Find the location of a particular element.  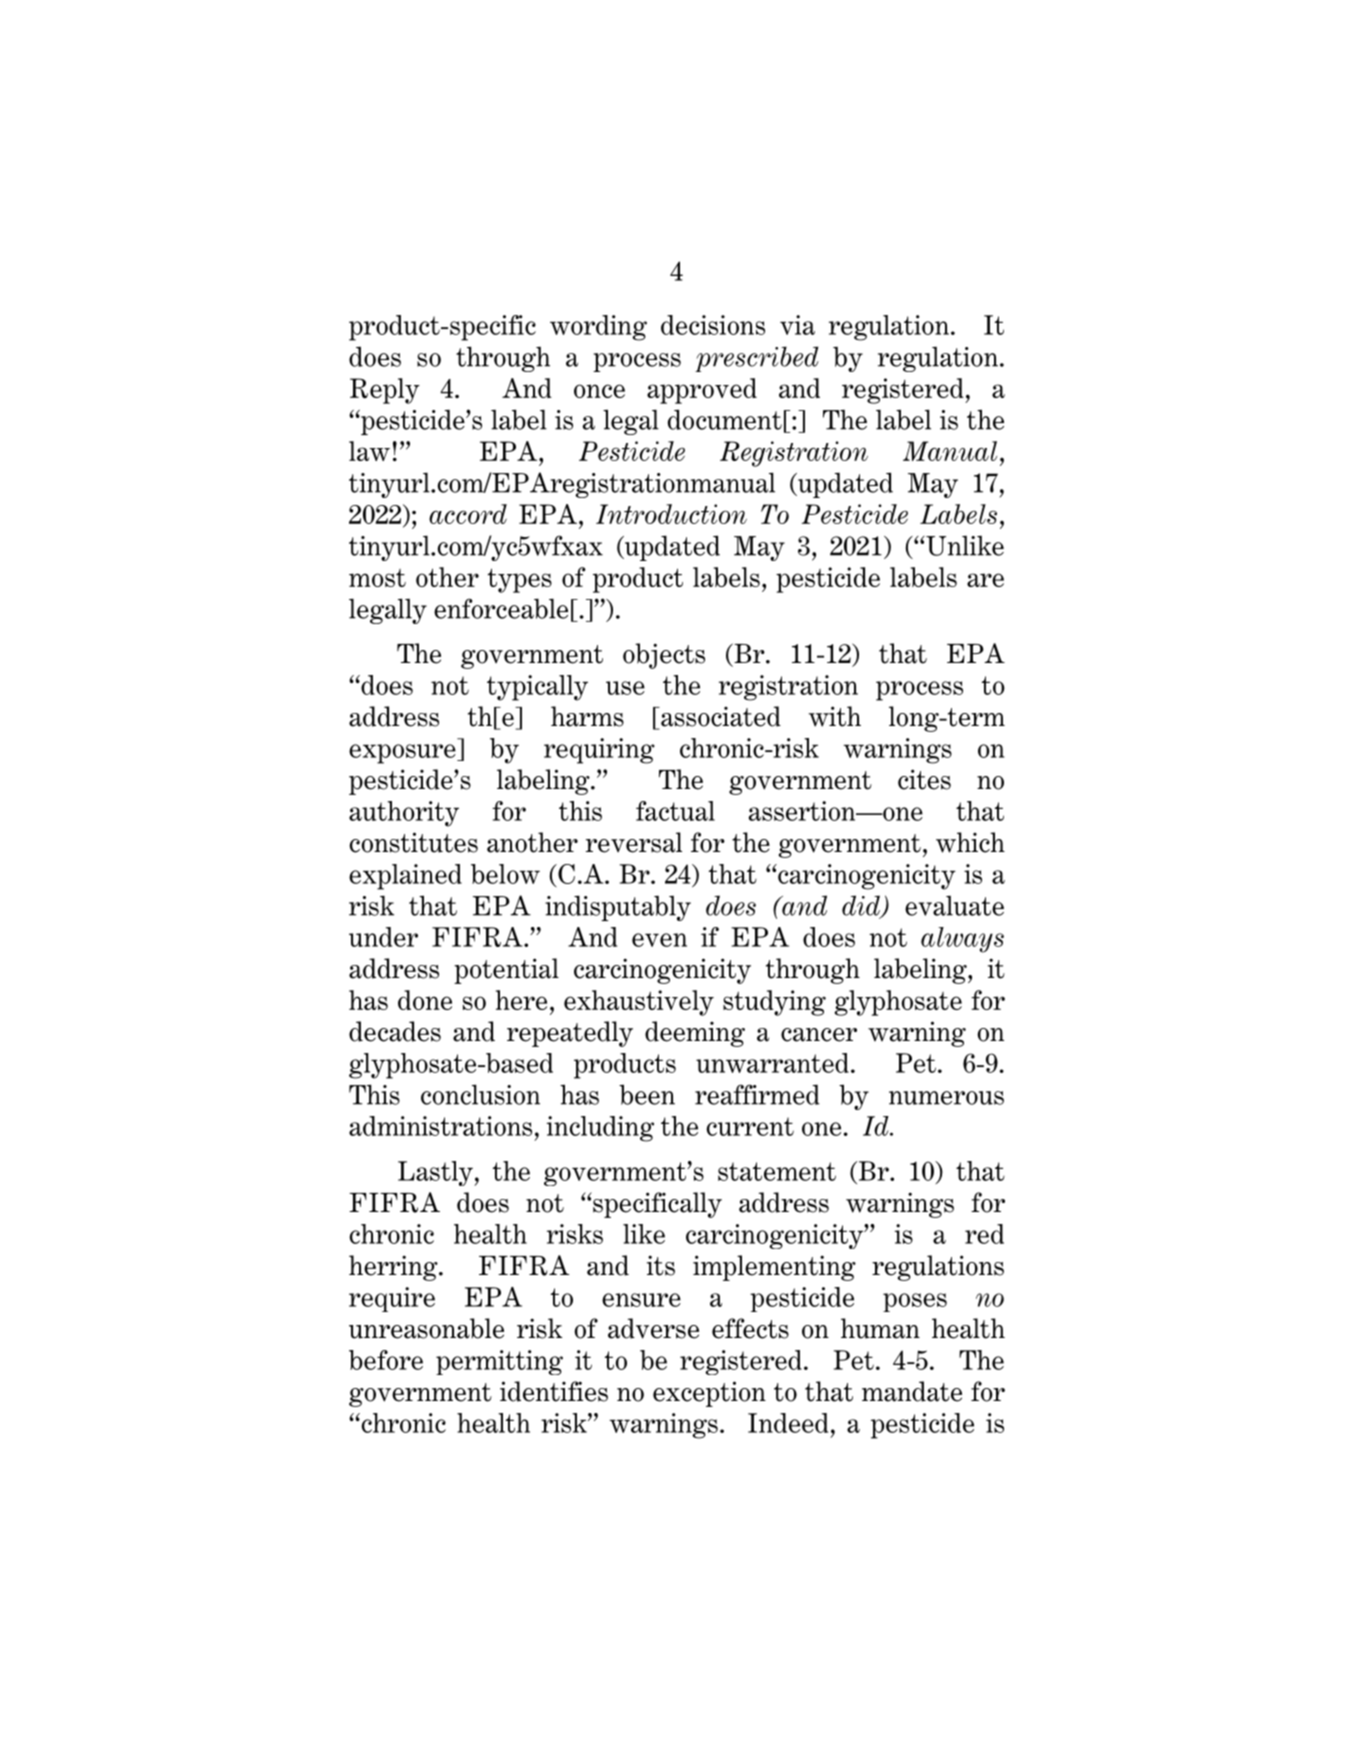

numerous is located at coordinates (946, 1098).
